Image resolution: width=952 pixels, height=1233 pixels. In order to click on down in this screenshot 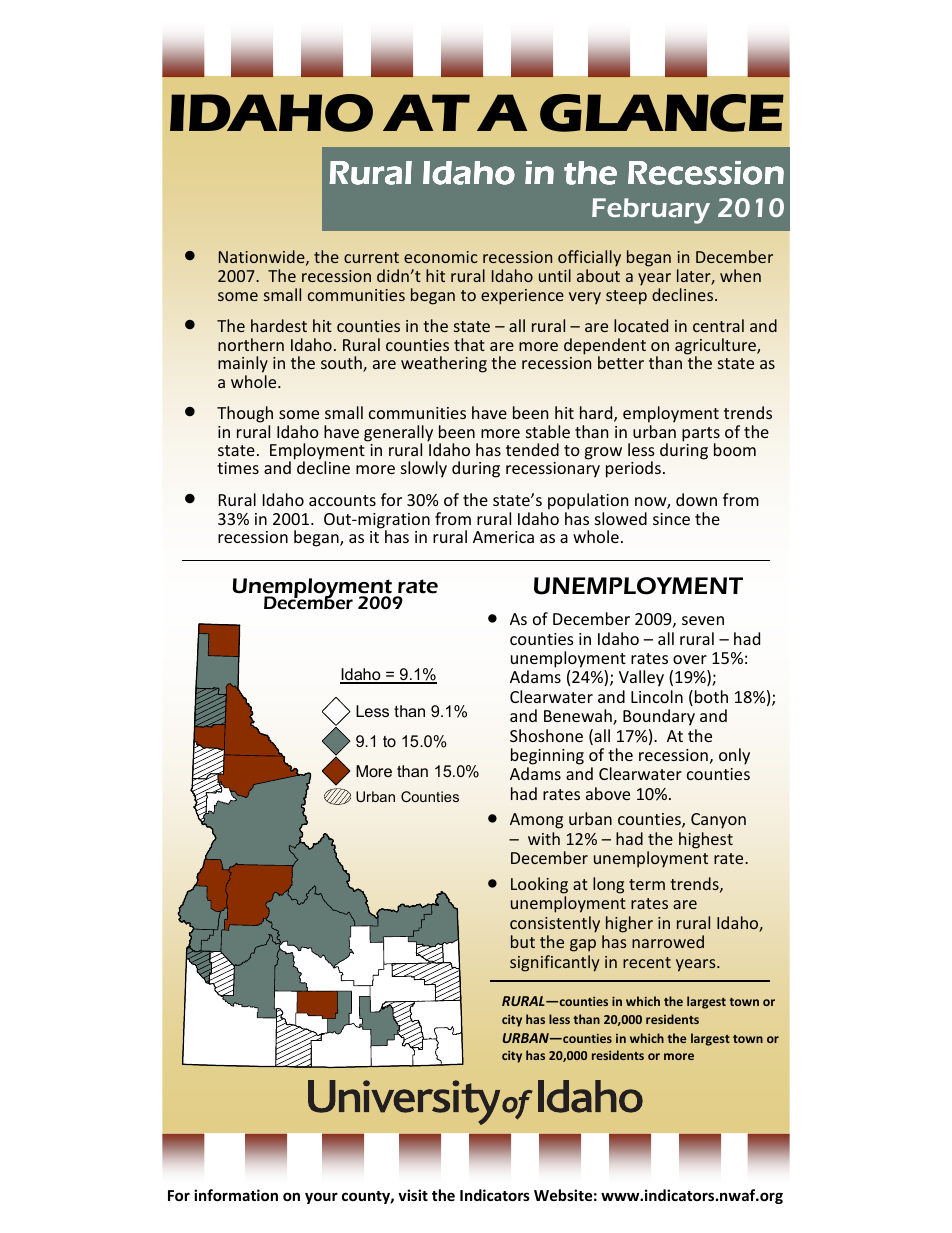, I will do `click(696, 499)`.
